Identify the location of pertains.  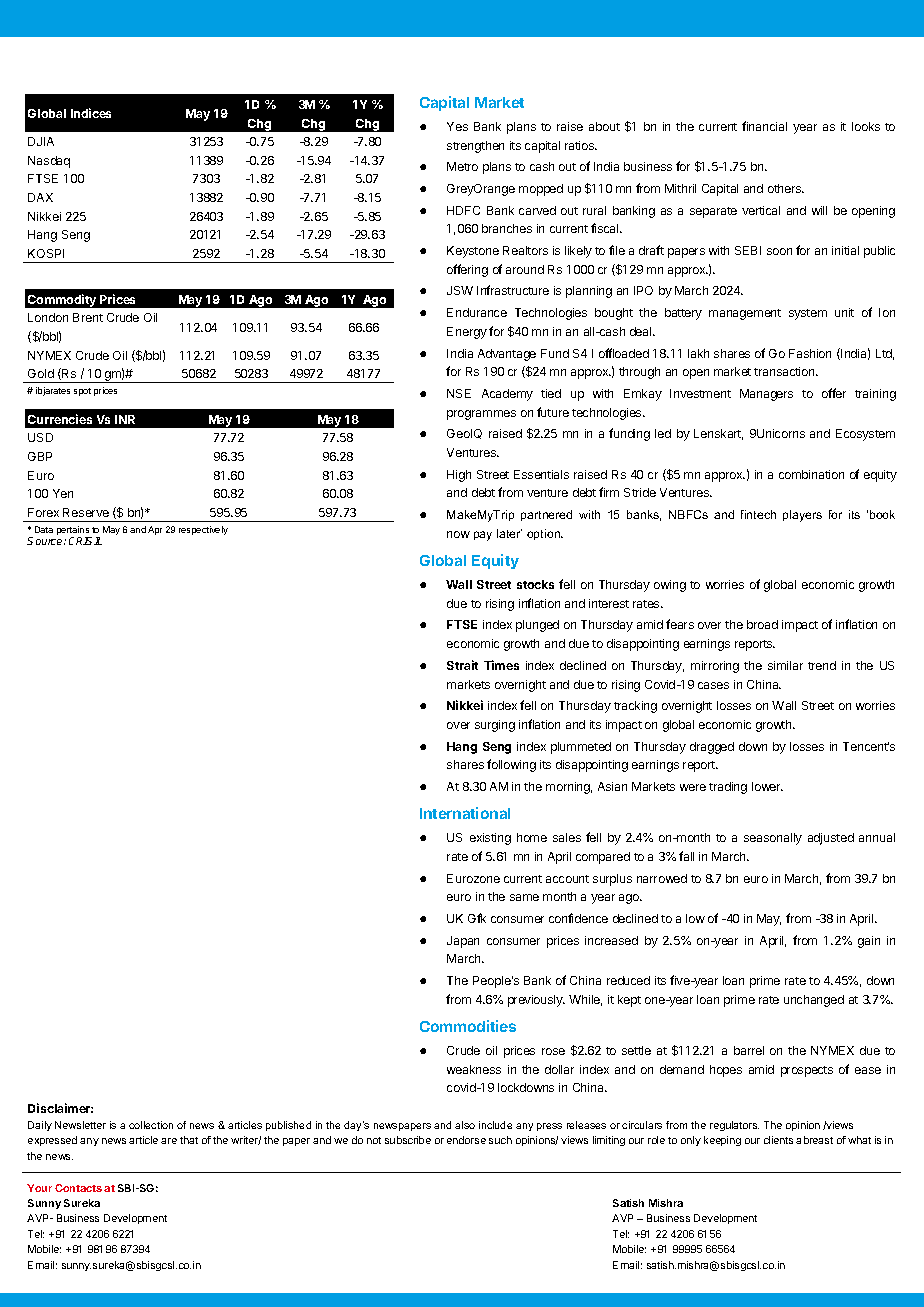
(74, 532).
